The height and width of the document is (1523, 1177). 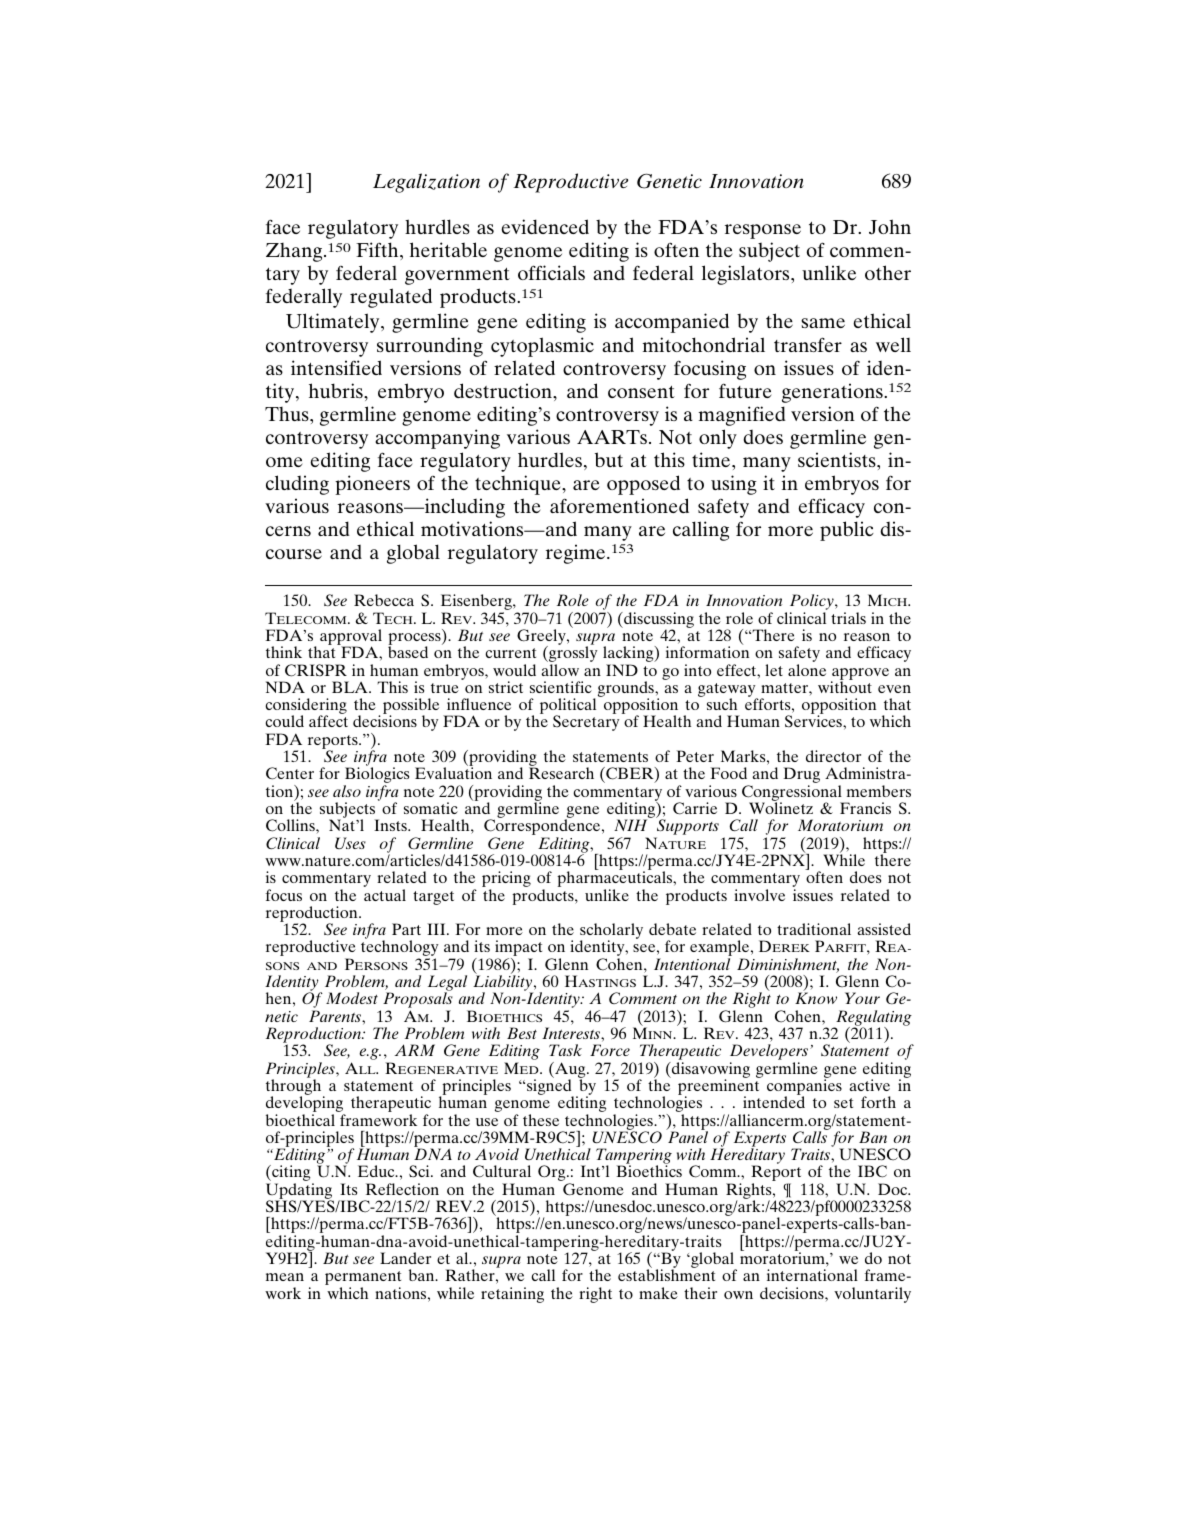 What do you see at coordinates (376, 776) in the document?
I see `Biologics` at bounding box center [376, 776].
